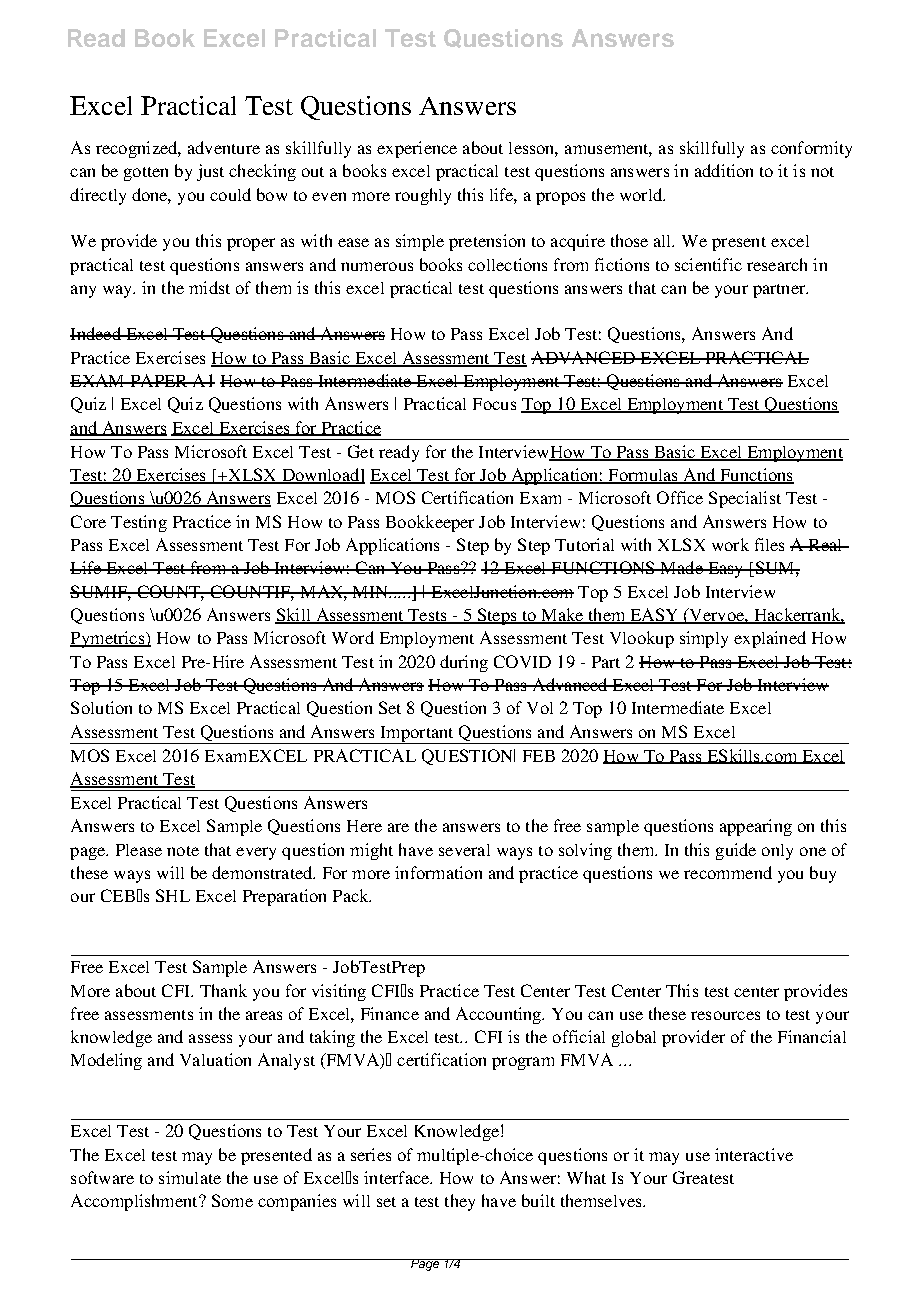  I want to click on roughly, so click(423, 196).
